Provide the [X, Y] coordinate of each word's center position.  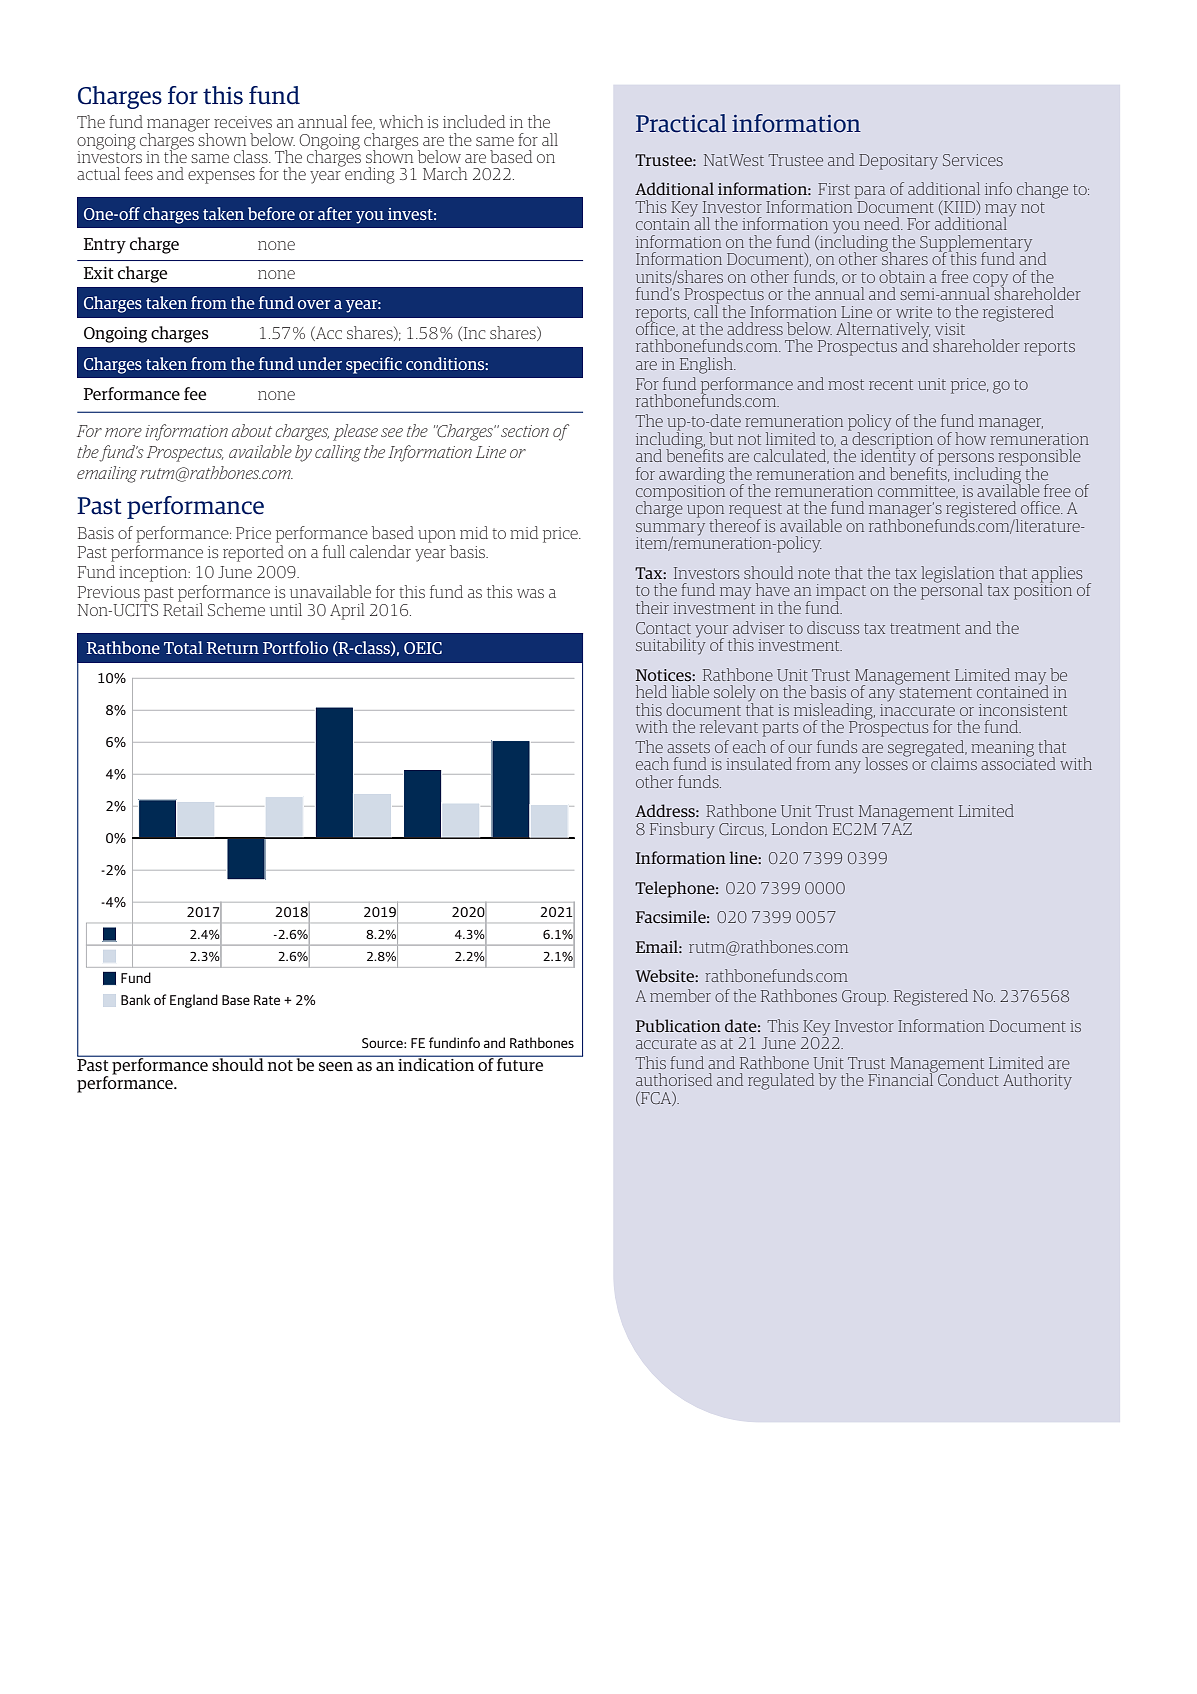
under [319, 363]
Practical [681, 123]
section [525, 431]
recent [891, 384]
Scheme [236, 609]
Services [973, 160]
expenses [221, 177]
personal [952, 590]
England [194, 1001]
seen [336, 1066]
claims [953, 762]
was [530, 593]
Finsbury [682, 830]
